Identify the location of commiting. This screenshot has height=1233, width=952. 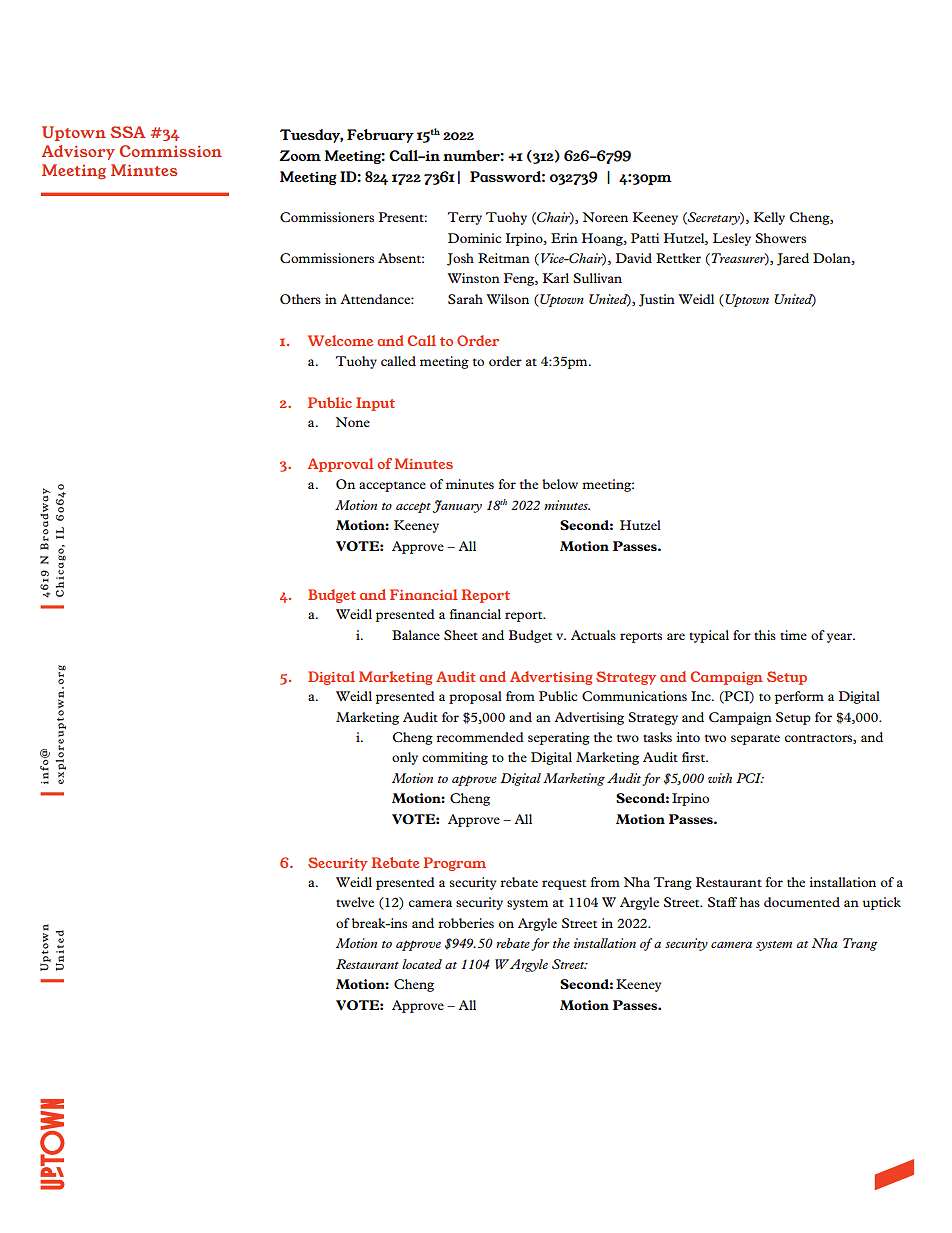
(455, 758).
